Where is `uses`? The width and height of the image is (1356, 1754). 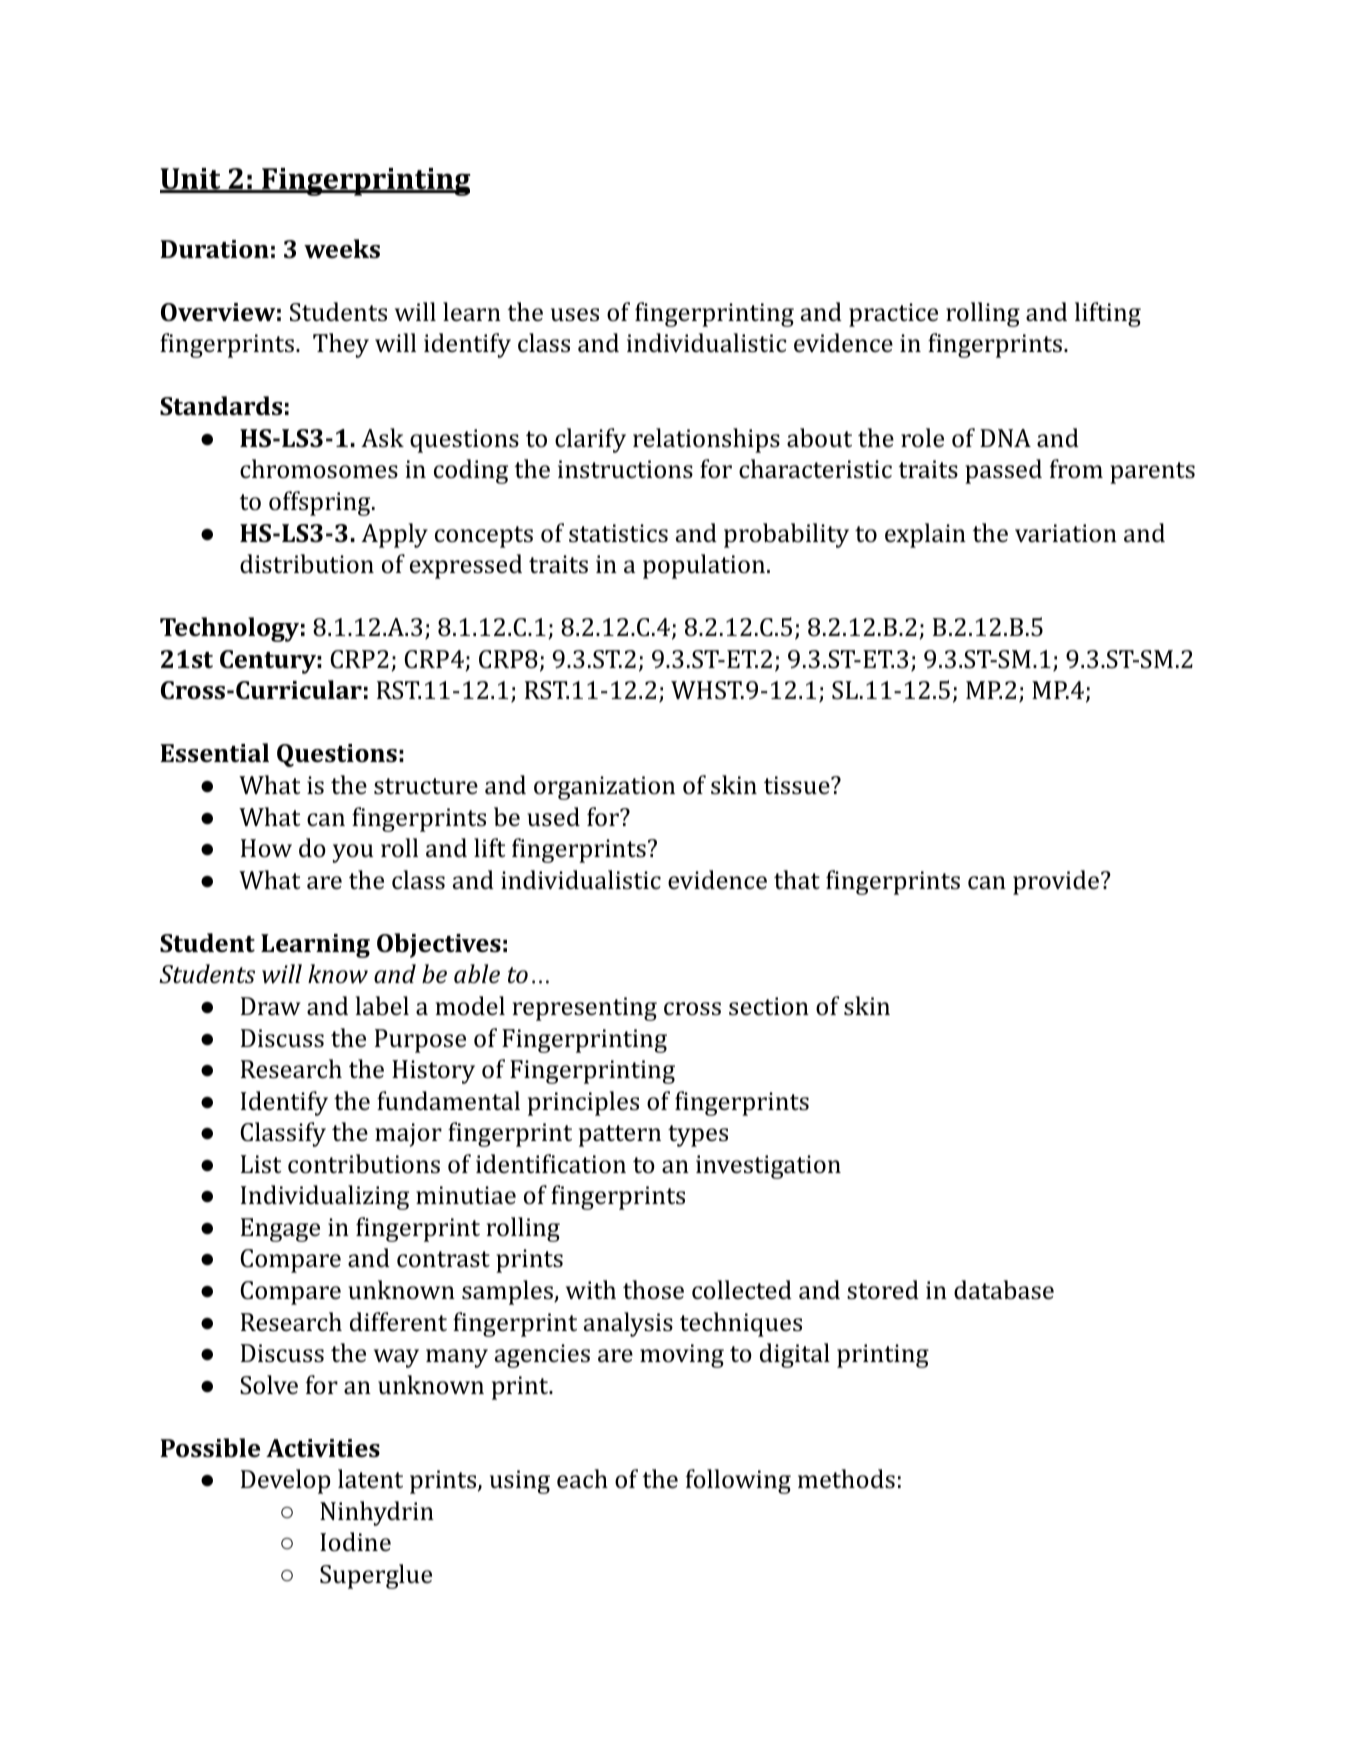 uses is located at coordinates (575, 315).
